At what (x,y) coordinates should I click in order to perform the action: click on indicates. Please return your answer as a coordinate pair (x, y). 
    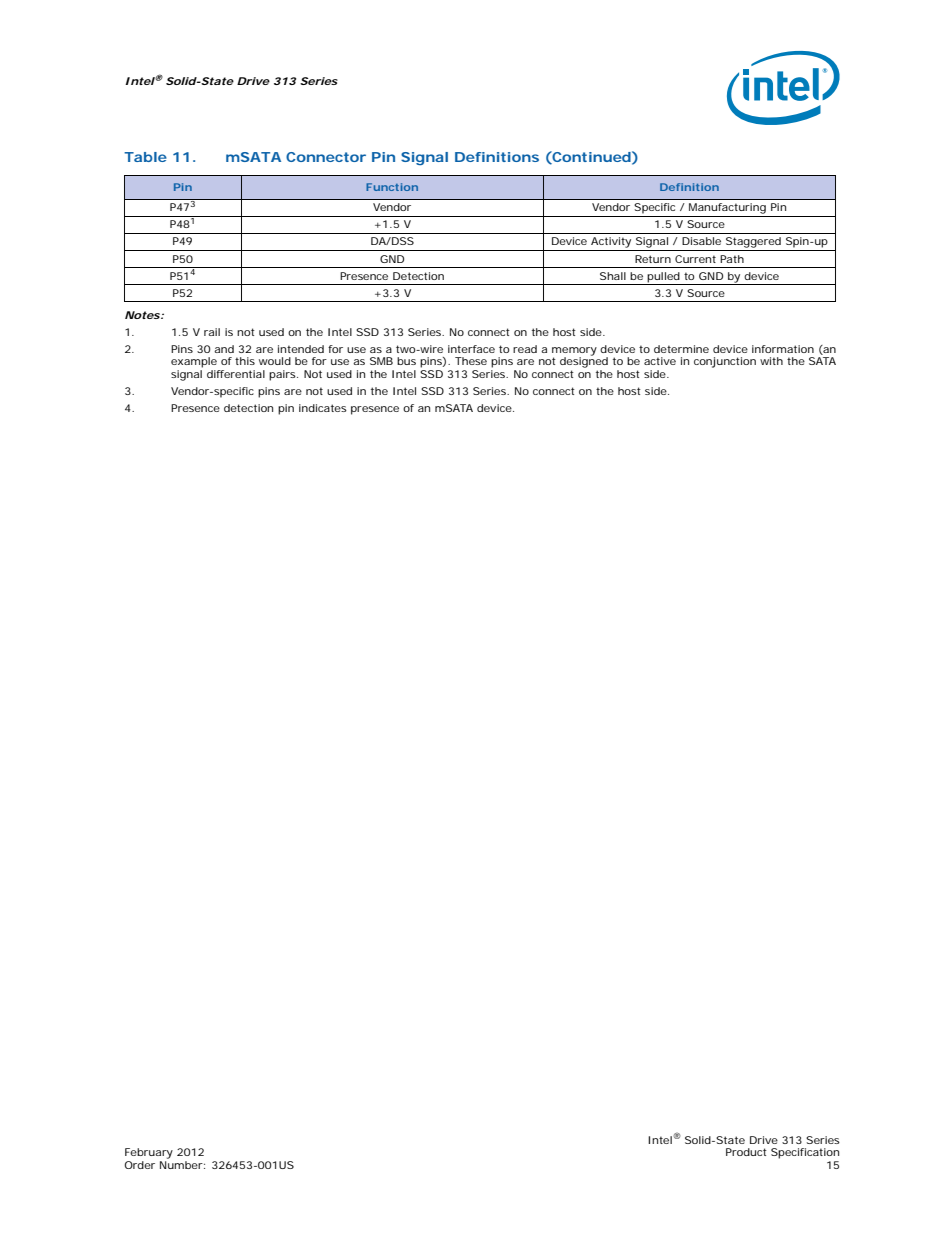
    Looking at the image, I should click on (323, 408).
